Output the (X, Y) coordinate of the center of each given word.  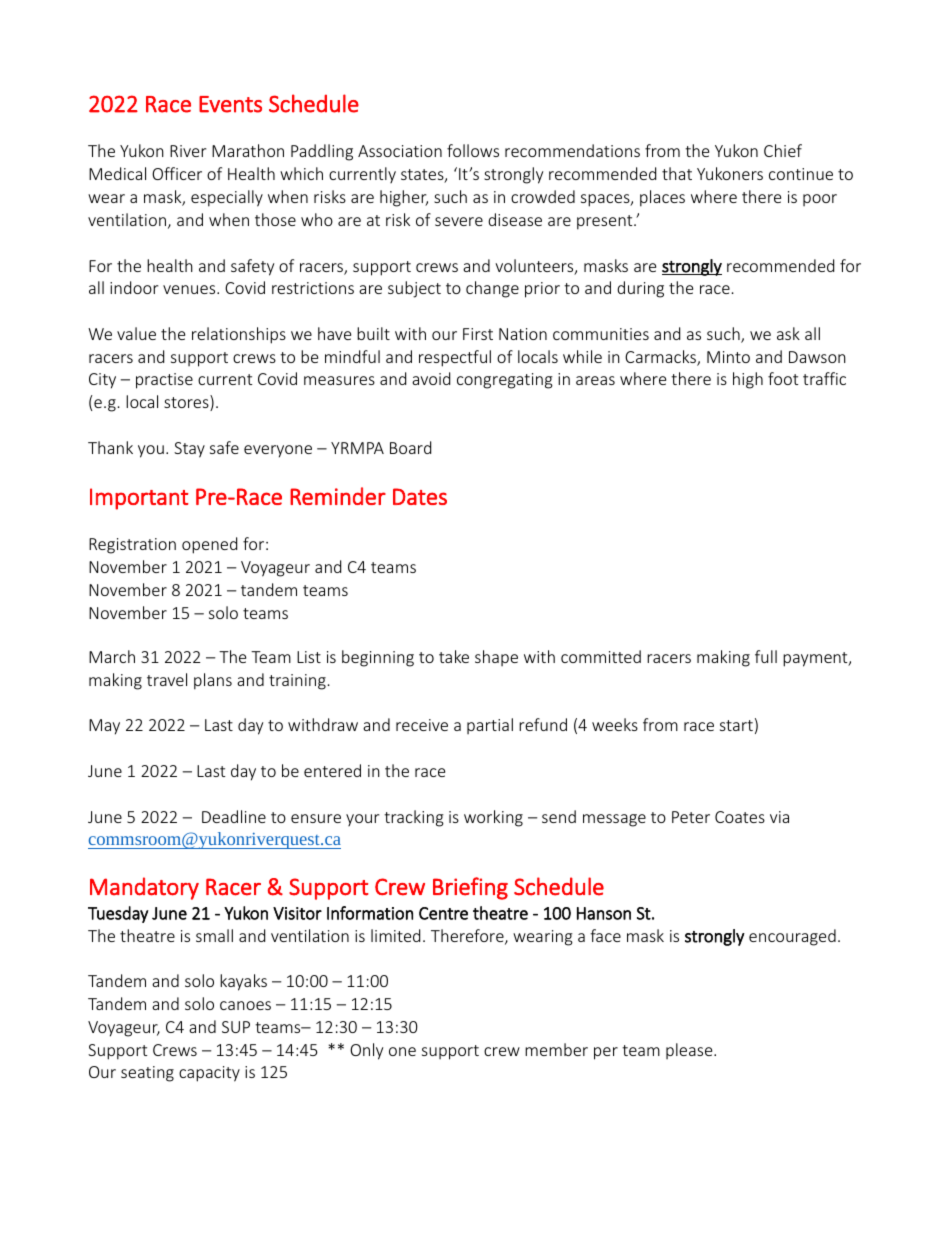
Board (410, 447)
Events (230, 104)
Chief (783, 150)
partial (490, 726)
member (556, 1049)
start (736, 725)
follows (473, 150)
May (104, 727)
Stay (189, 450)
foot (783, 378)
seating (147, 1074)
